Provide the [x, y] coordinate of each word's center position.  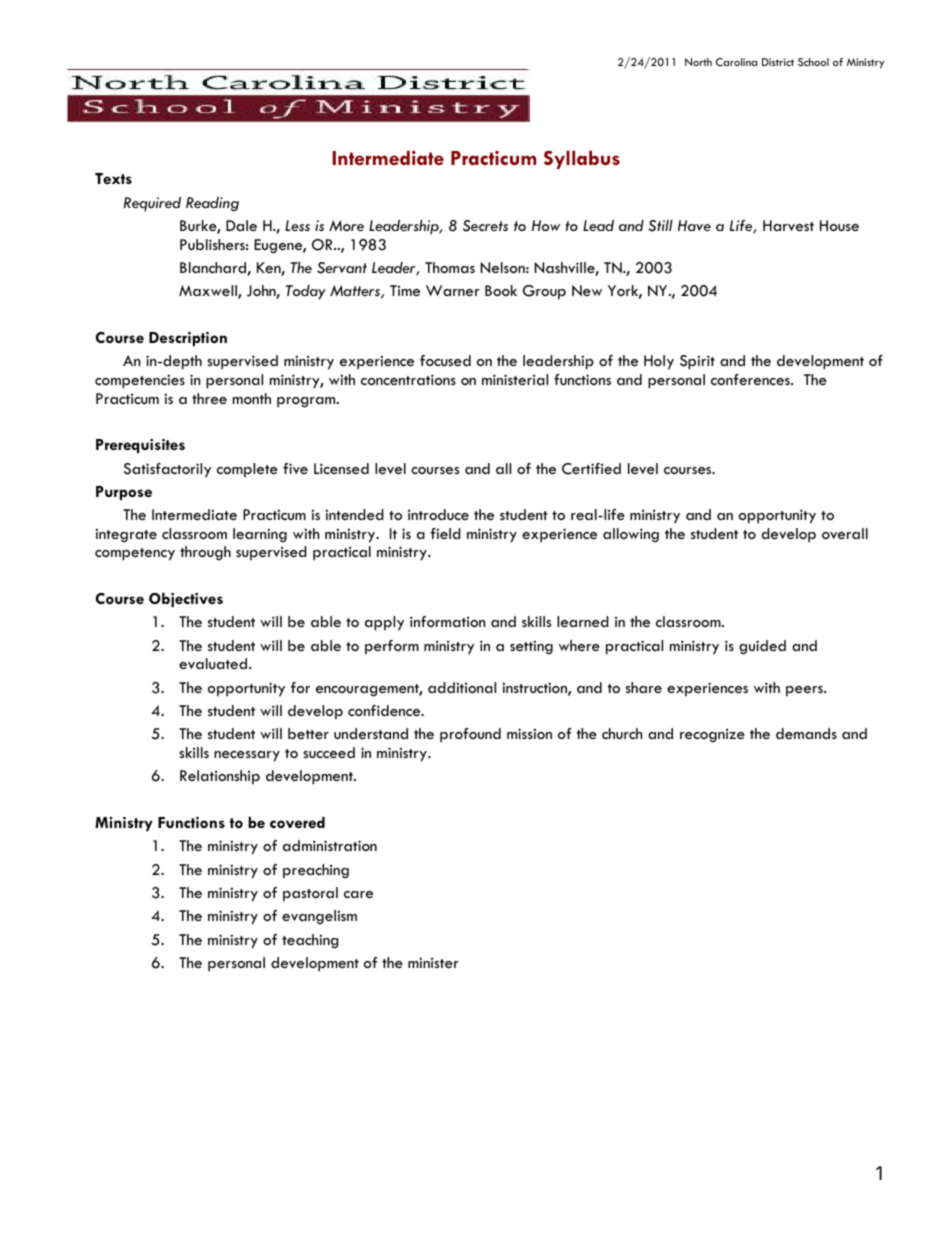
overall [845, 533]
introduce [438, 514]
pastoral [310, 894]
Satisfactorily [167, 470]
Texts [113, 178]
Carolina [736, 62]
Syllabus [582, 159]
